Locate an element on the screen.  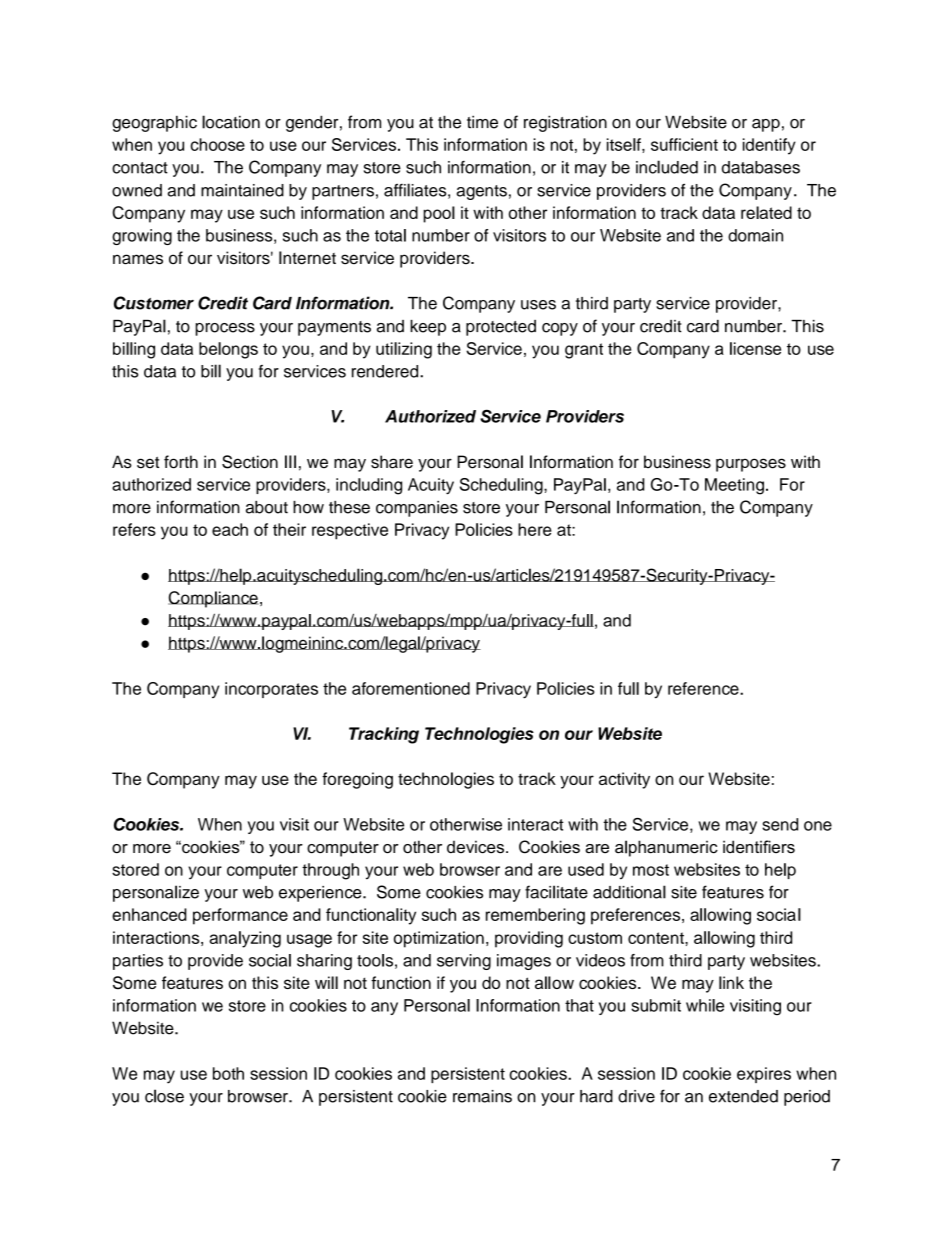
aforementioned is located at coordinates (411, 688).
